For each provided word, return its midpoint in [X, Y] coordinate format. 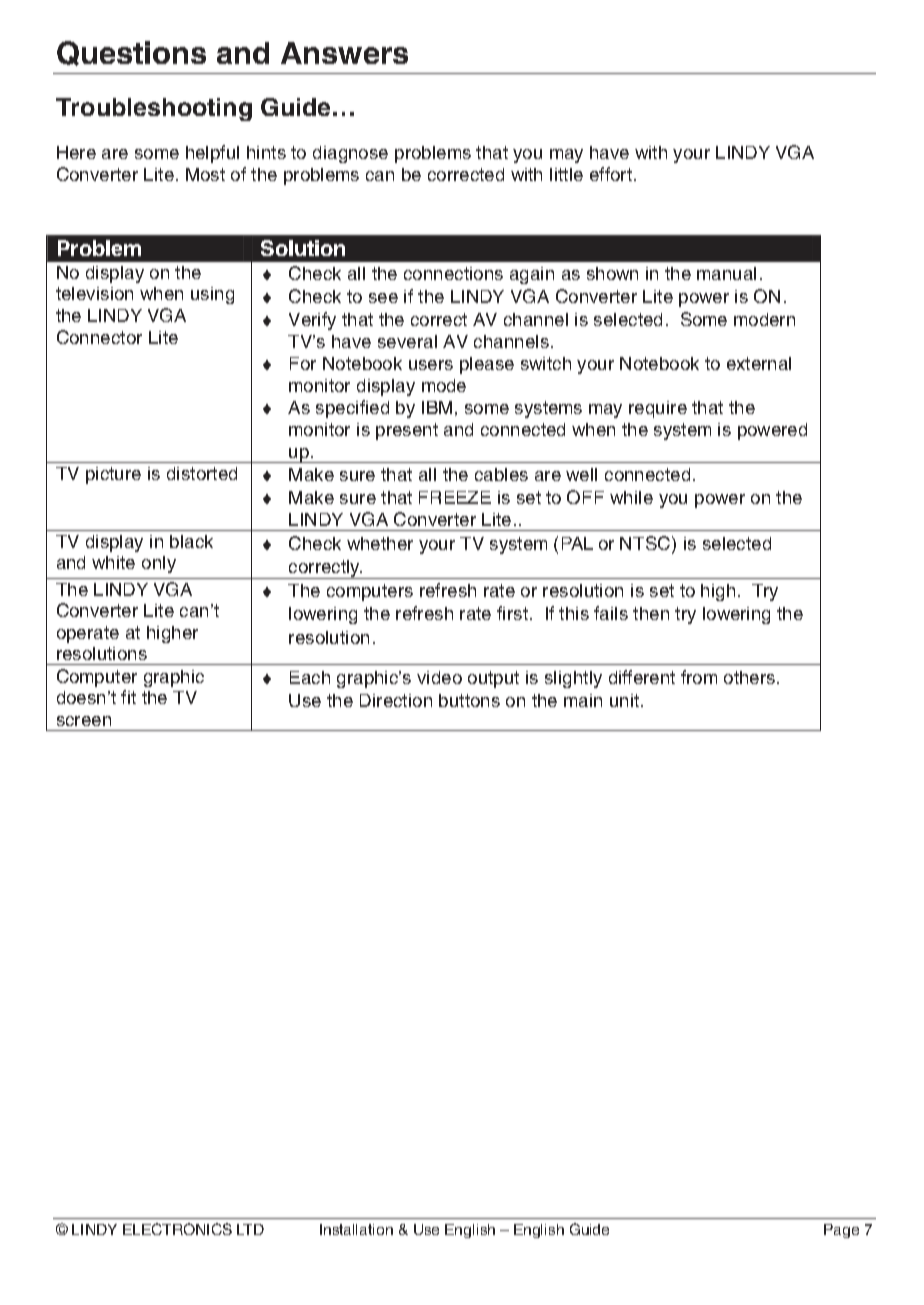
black [191, 541]
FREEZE [455, 497]
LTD [250, 1229]
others [749, 677]
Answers [344, 53]
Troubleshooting [154, 109]
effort [611, 174]
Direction [396, 700]
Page [841, 1231]
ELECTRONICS [177, 1229]
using [212, 295]
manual [726, 273]
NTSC [646, 543]
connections [453, 273]
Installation [356, 1229]
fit [128, 697]
